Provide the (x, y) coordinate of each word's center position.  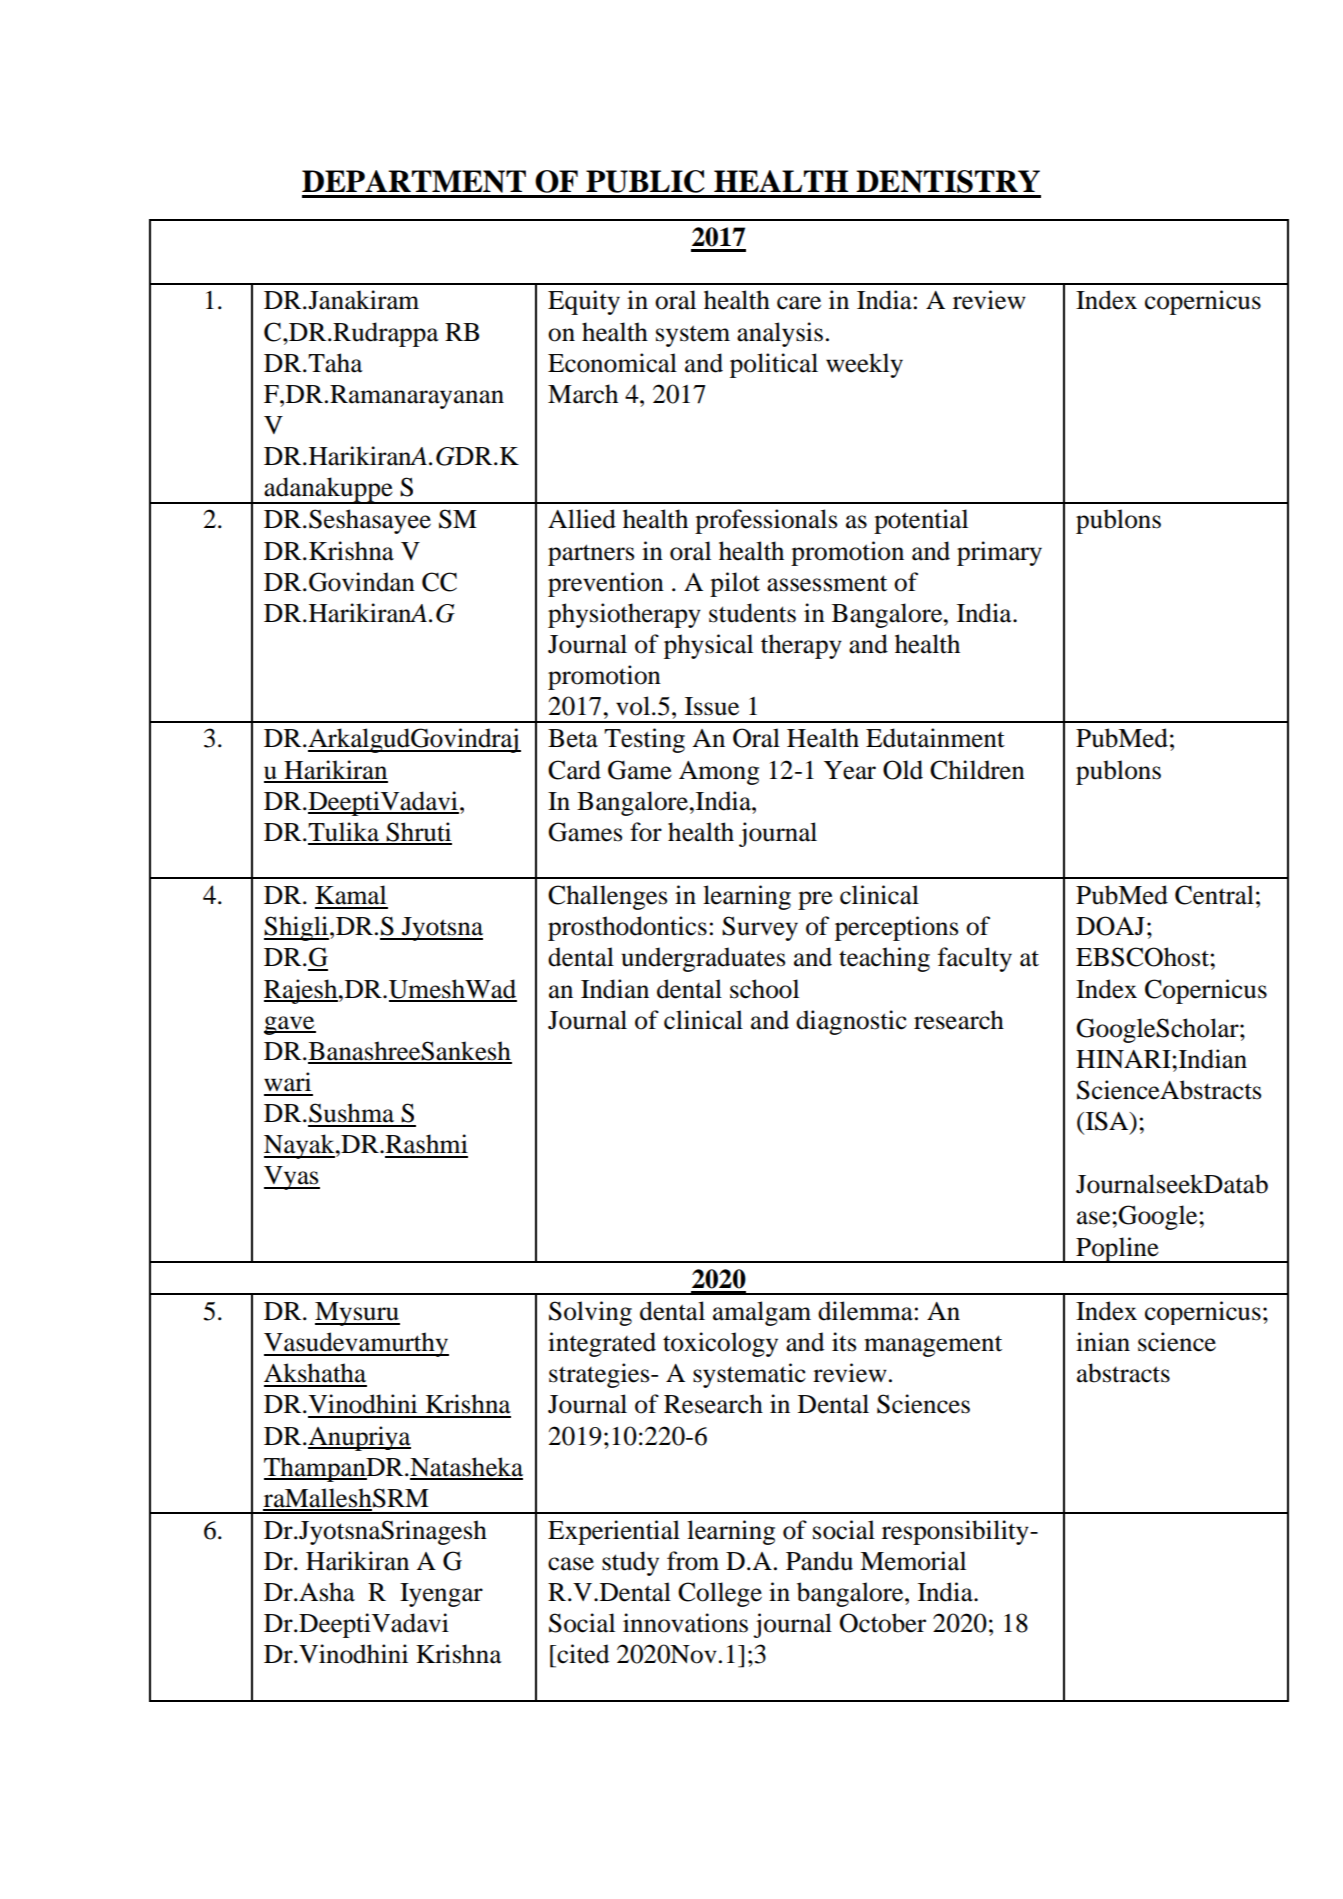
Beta (573, 738)
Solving (590, 1313)
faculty (975, 959)
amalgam (762, 1313)
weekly (864, 365)
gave (290, 1025)
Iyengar (441, 1595)
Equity (584, 302)
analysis (780, 334)
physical (708, 646)
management (933, 1346)
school (764, 989)
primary (999, 553)
